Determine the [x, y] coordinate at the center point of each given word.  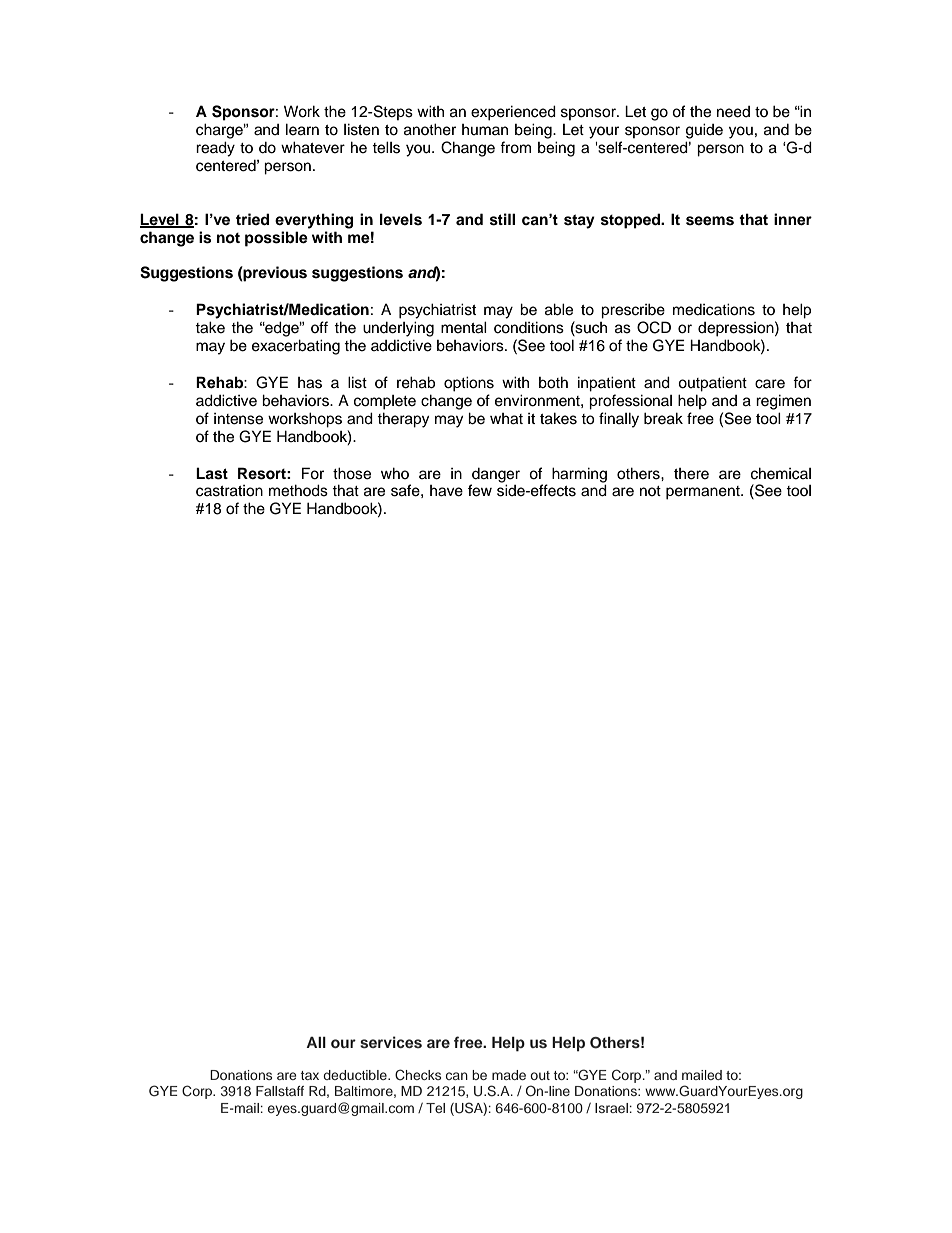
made [509, 1075]
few [480, 490]
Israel [611, 1108]
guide [704, 131]
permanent [704, 493]
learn [302, 129]
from [515, 147]
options [469, 384]
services [391, 1042]
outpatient [712, 384]
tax [310, 1075]
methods [298, 490]
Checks [418, 1075]
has [310, 383]
